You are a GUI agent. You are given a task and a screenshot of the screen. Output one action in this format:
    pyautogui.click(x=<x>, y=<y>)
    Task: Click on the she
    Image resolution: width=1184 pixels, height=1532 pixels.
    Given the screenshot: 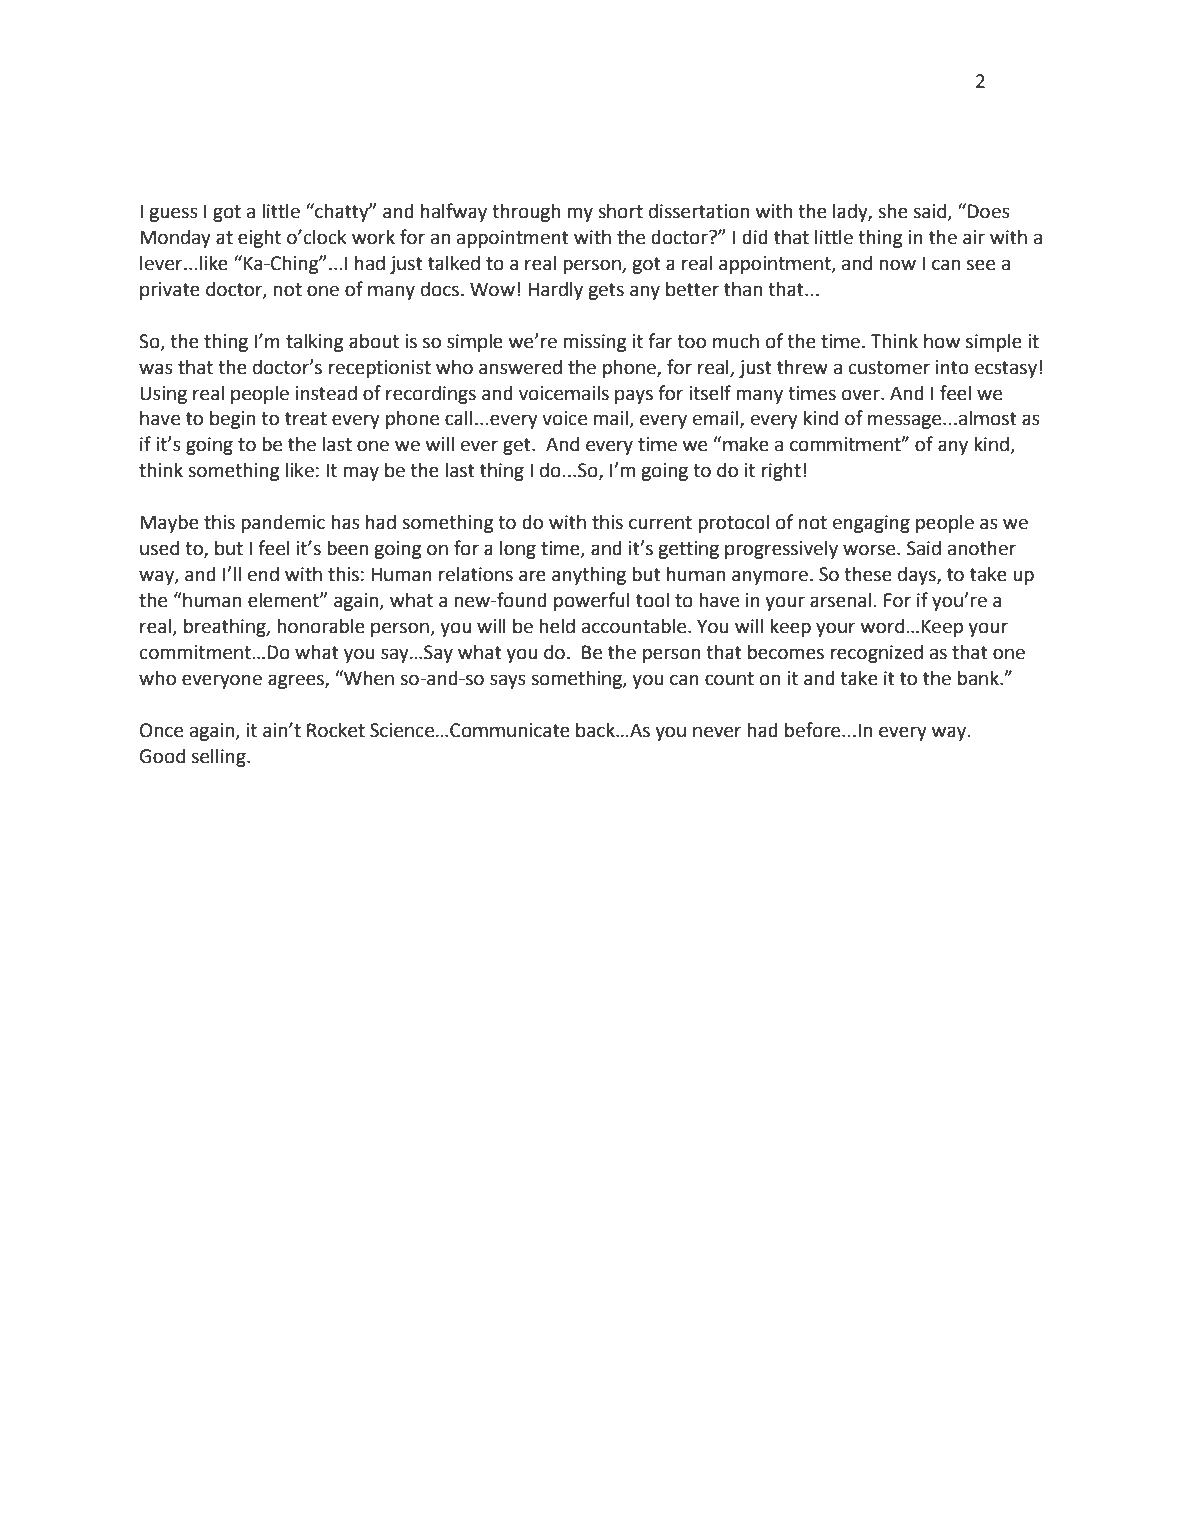 What is the action you would take?
    pyautogui.click(x=893, y=211)
